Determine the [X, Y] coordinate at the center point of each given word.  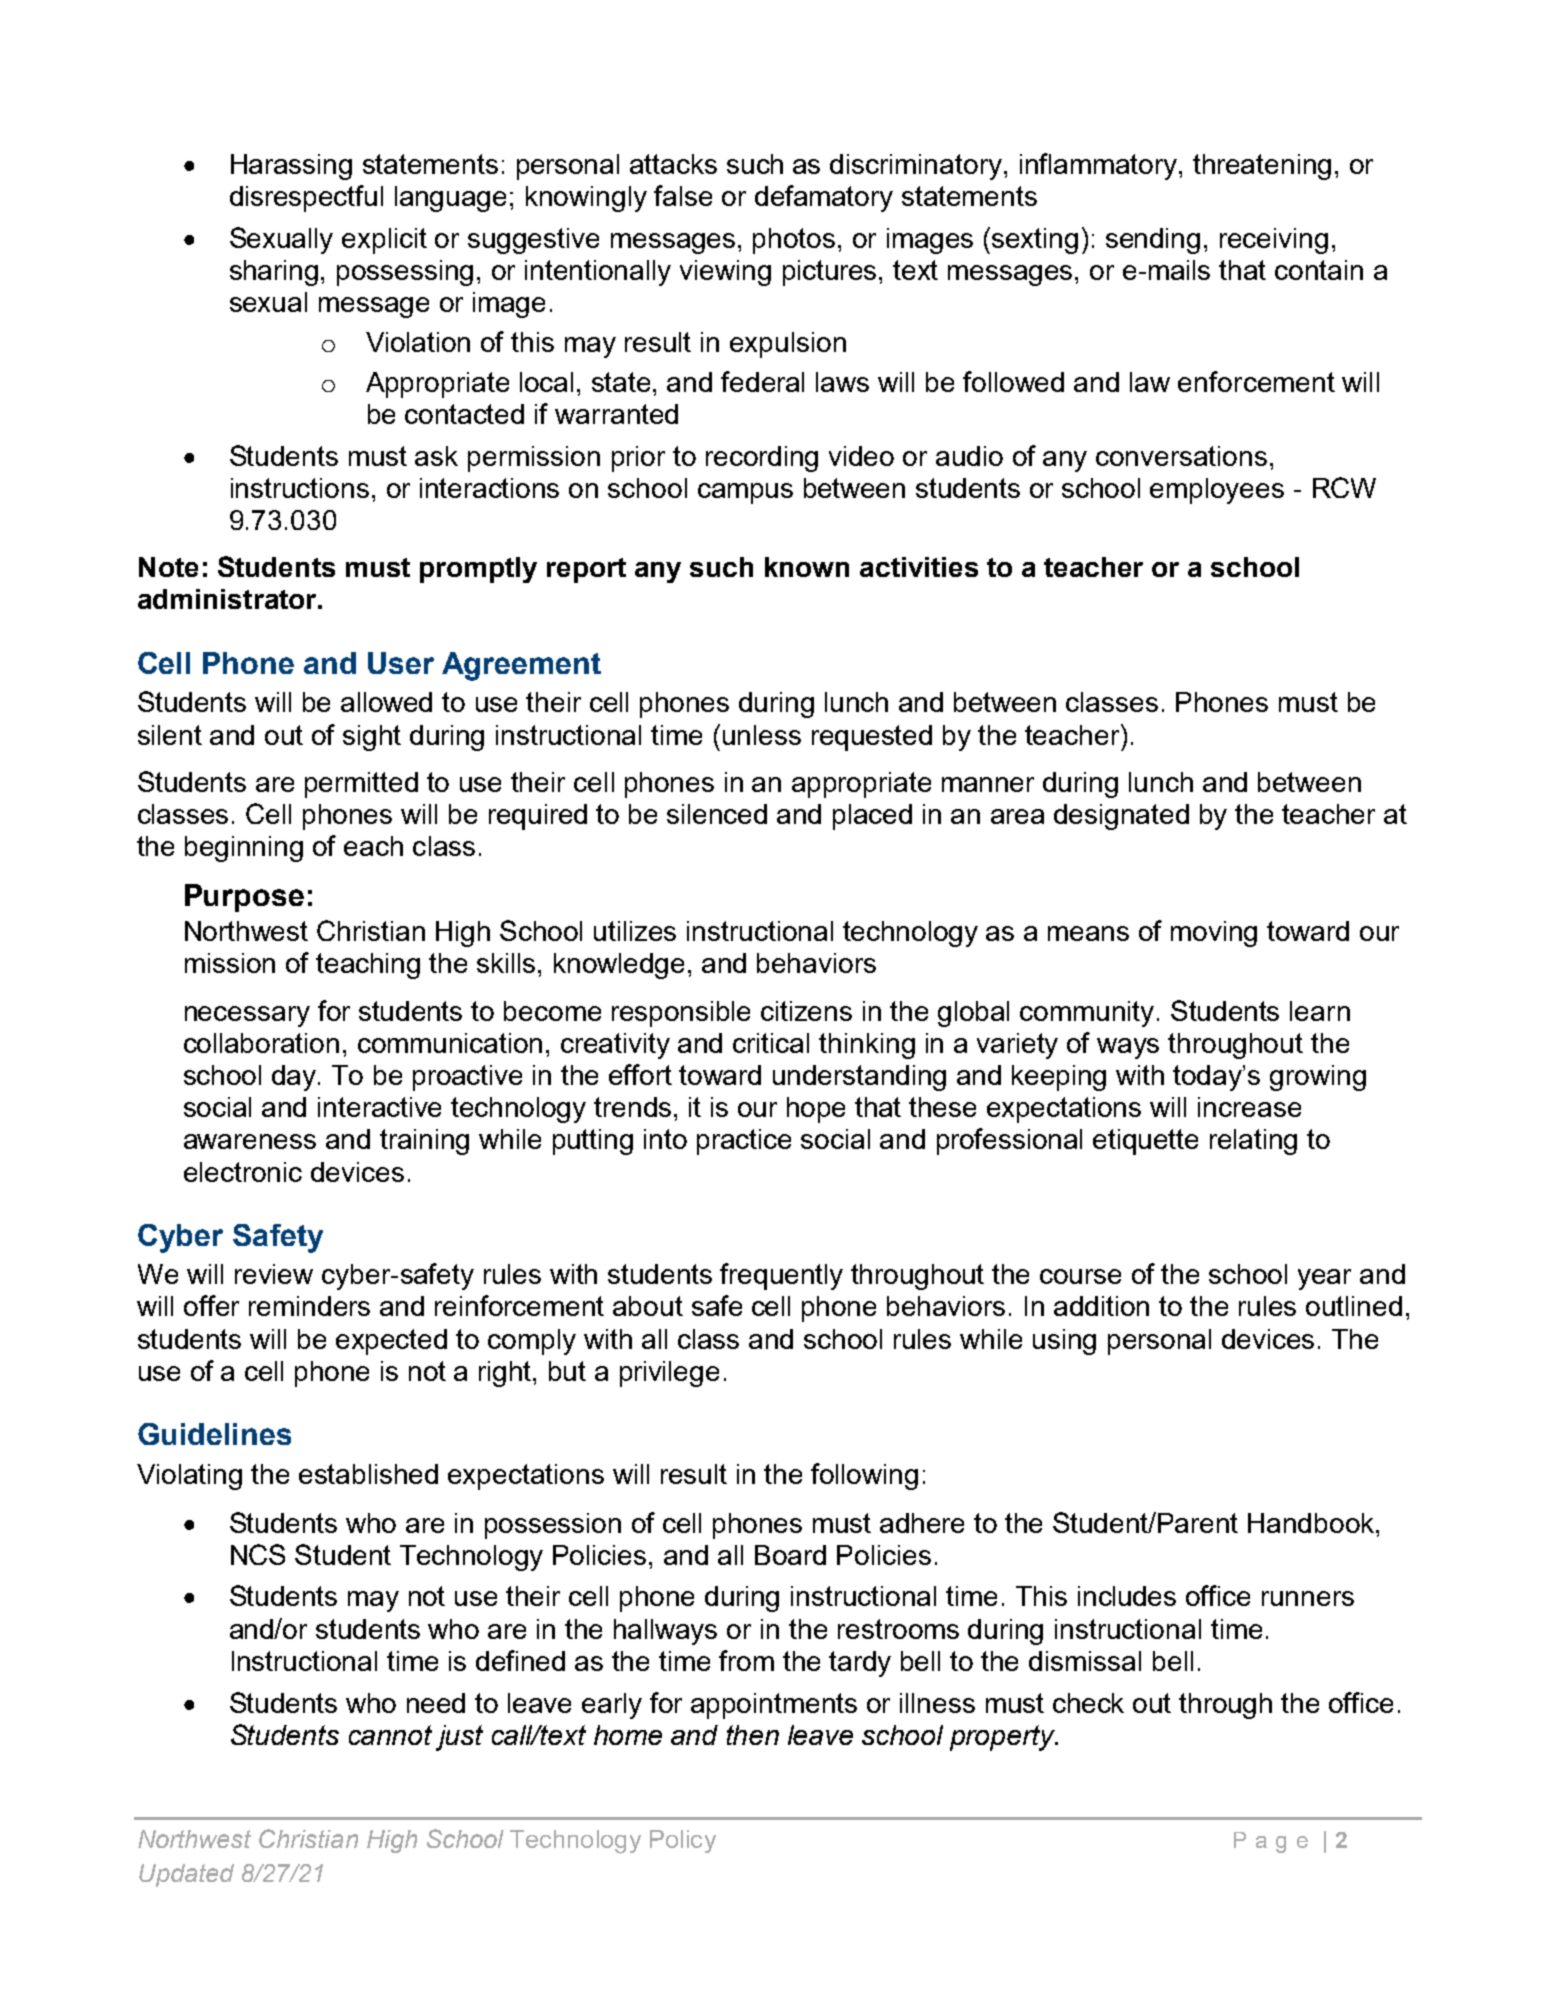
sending [1153, 241]
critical [771, 1043]
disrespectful [306, 198]
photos [794, 241]
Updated [186, 1875]
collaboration [261, 1043]
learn [1320, 1011]
